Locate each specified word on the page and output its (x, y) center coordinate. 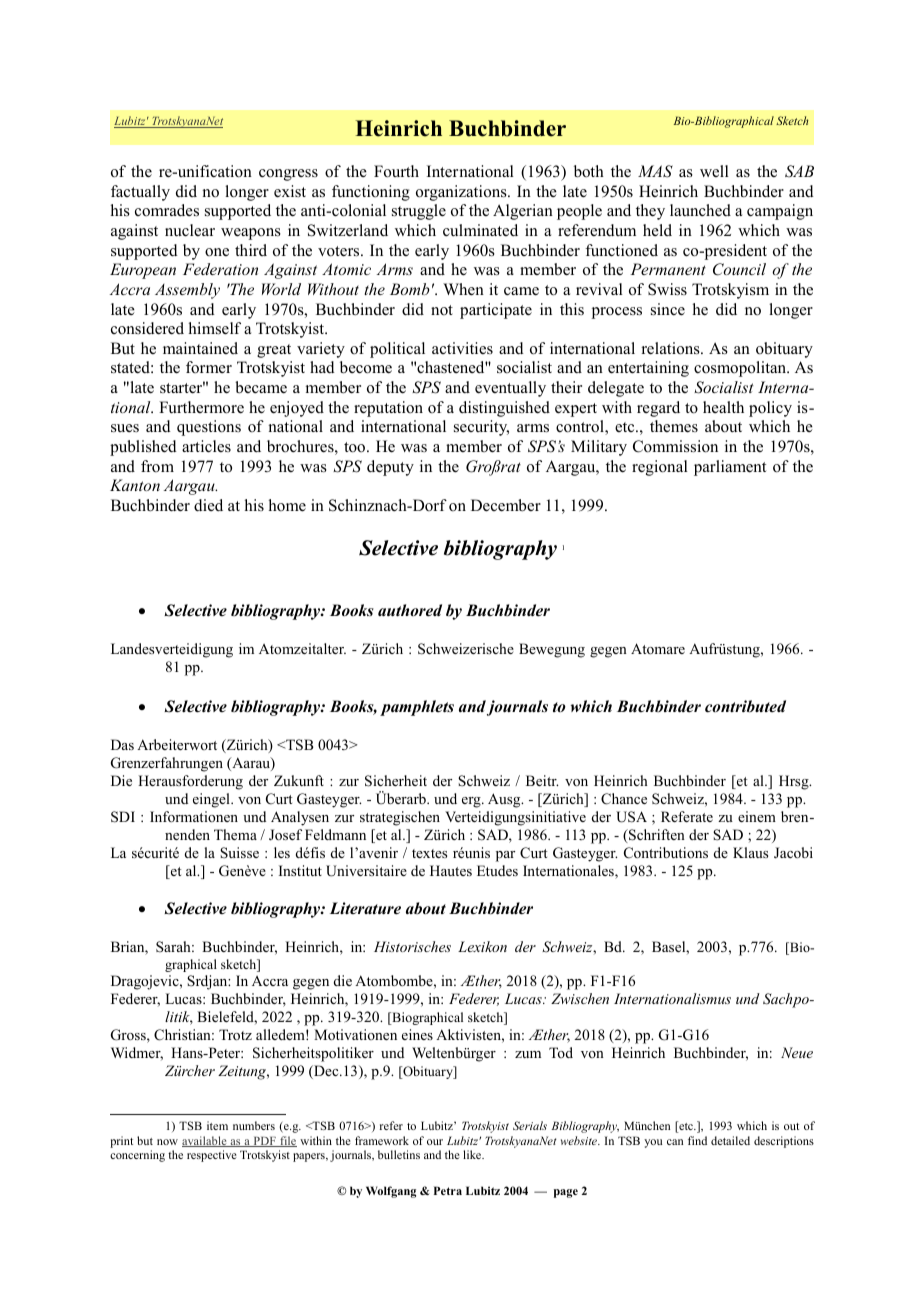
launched (700, 210)
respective (212, 1156)
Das (122, 744)
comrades (167, 210)
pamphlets (417, 708)
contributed (745, 706)
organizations (462, 193)
